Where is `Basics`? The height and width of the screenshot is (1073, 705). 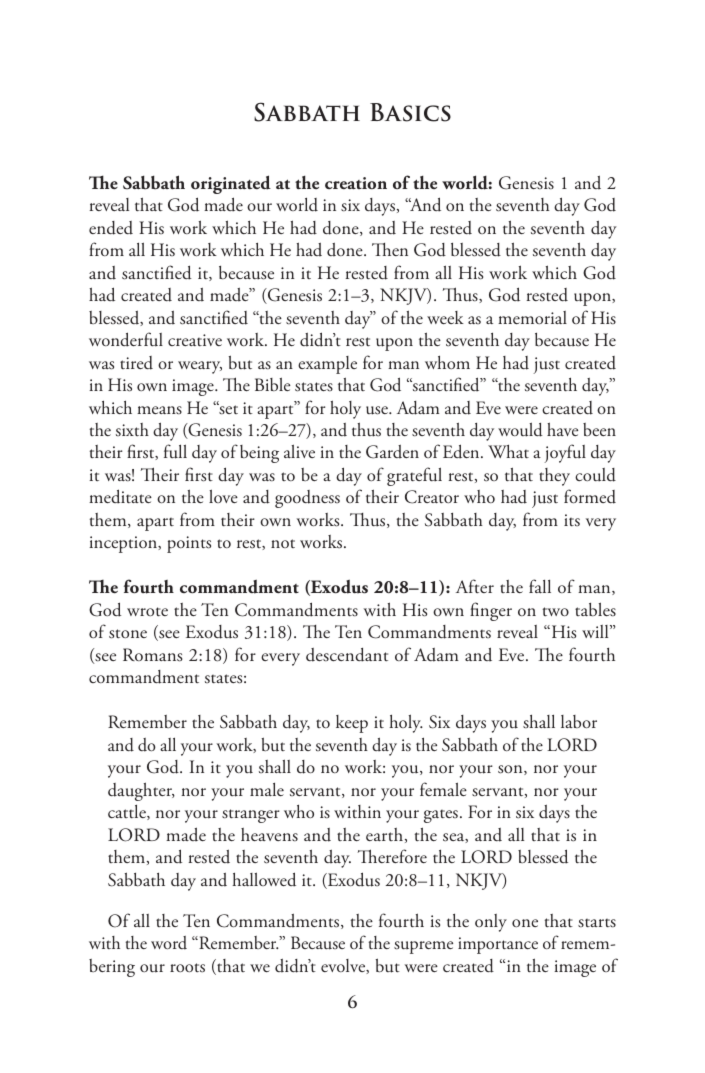
Basics is located at coordinates (410, 112).
